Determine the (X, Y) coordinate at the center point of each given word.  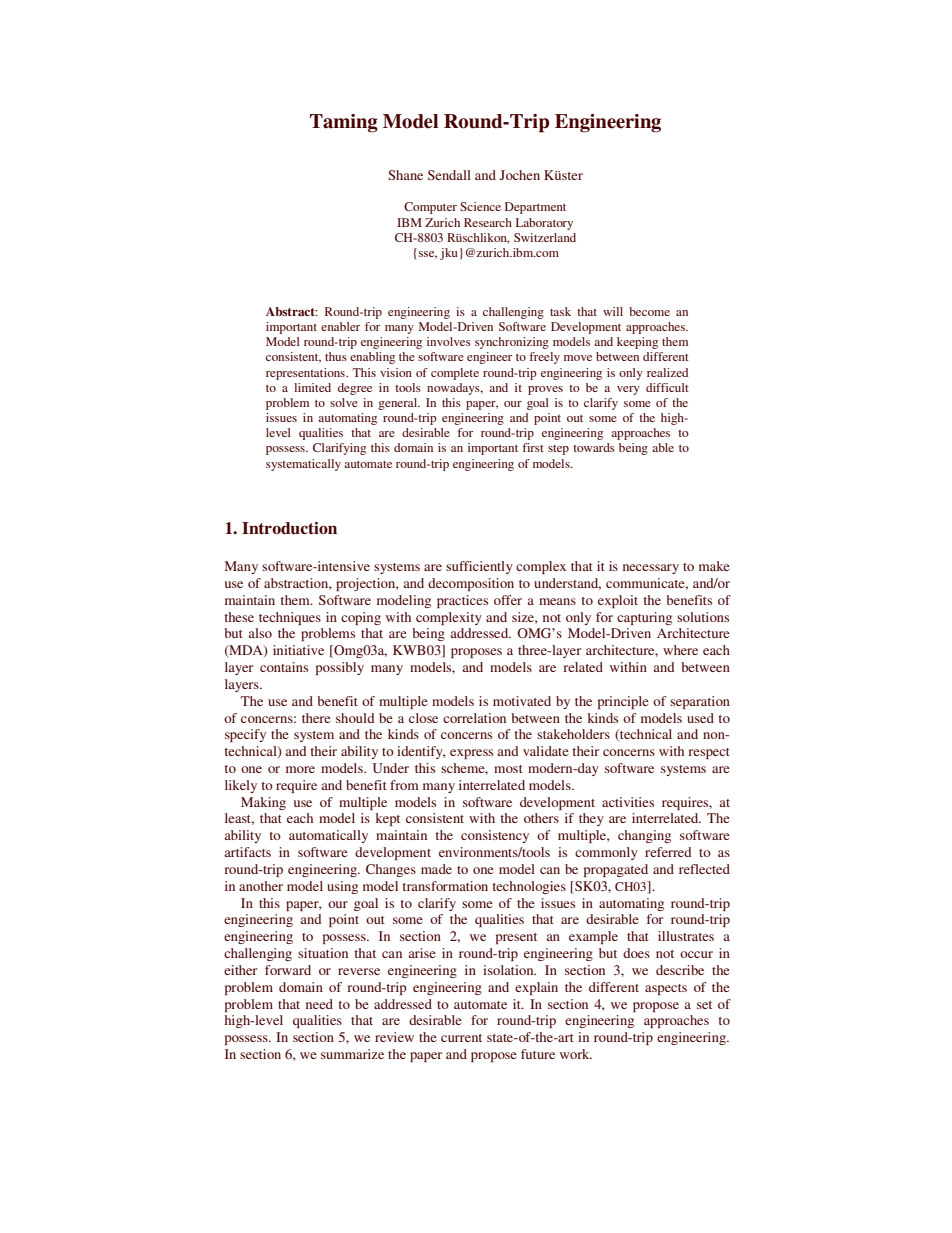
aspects (666, 989)
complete (455, 374)
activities (628, 802)
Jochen (520, 175)
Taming (344, 123)
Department (535, 208)
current (461, 1038)
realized (667, 372)
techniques (290, 618)
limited (312, 387)
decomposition (471, 584)
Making (263, 803)
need (319, 1004)
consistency (495, 836)
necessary (651, 569)
